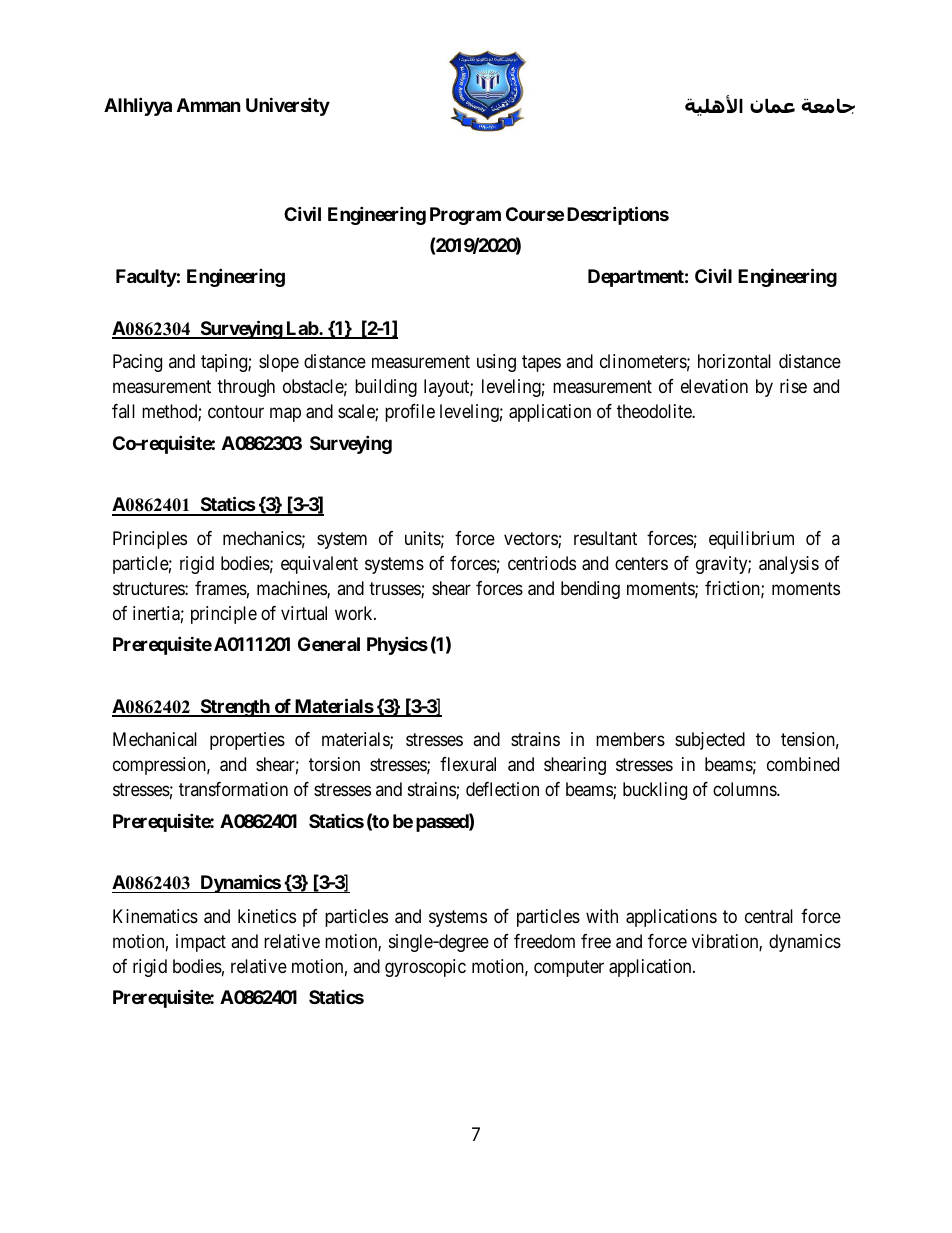 Image resolution: width=952 pixels, height=1233 pixels. Describe the element at coordinates (710, 741) in the image. I see `subjected` at that location.
